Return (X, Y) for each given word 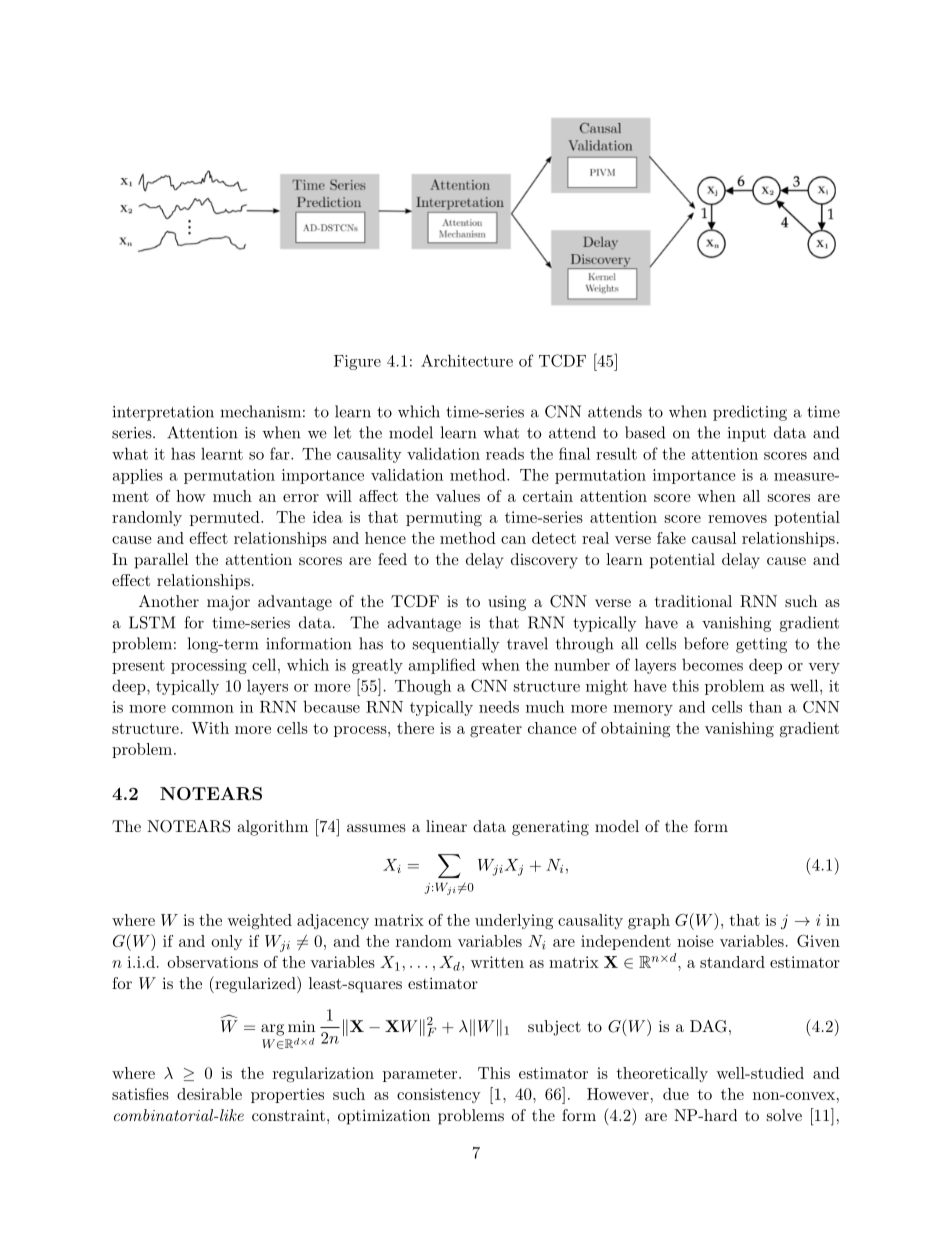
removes (737, 519)
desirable (209, 1094)
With (210, 728)
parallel (161, 561)
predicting (750, 413)
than (765, 707)
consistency (439, 1095)
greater (496, 730)
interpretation (163, 413)
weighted (259, 922)
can (513, 540)
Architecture (467, 360)
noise (695, 941)
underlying (514, 922)
